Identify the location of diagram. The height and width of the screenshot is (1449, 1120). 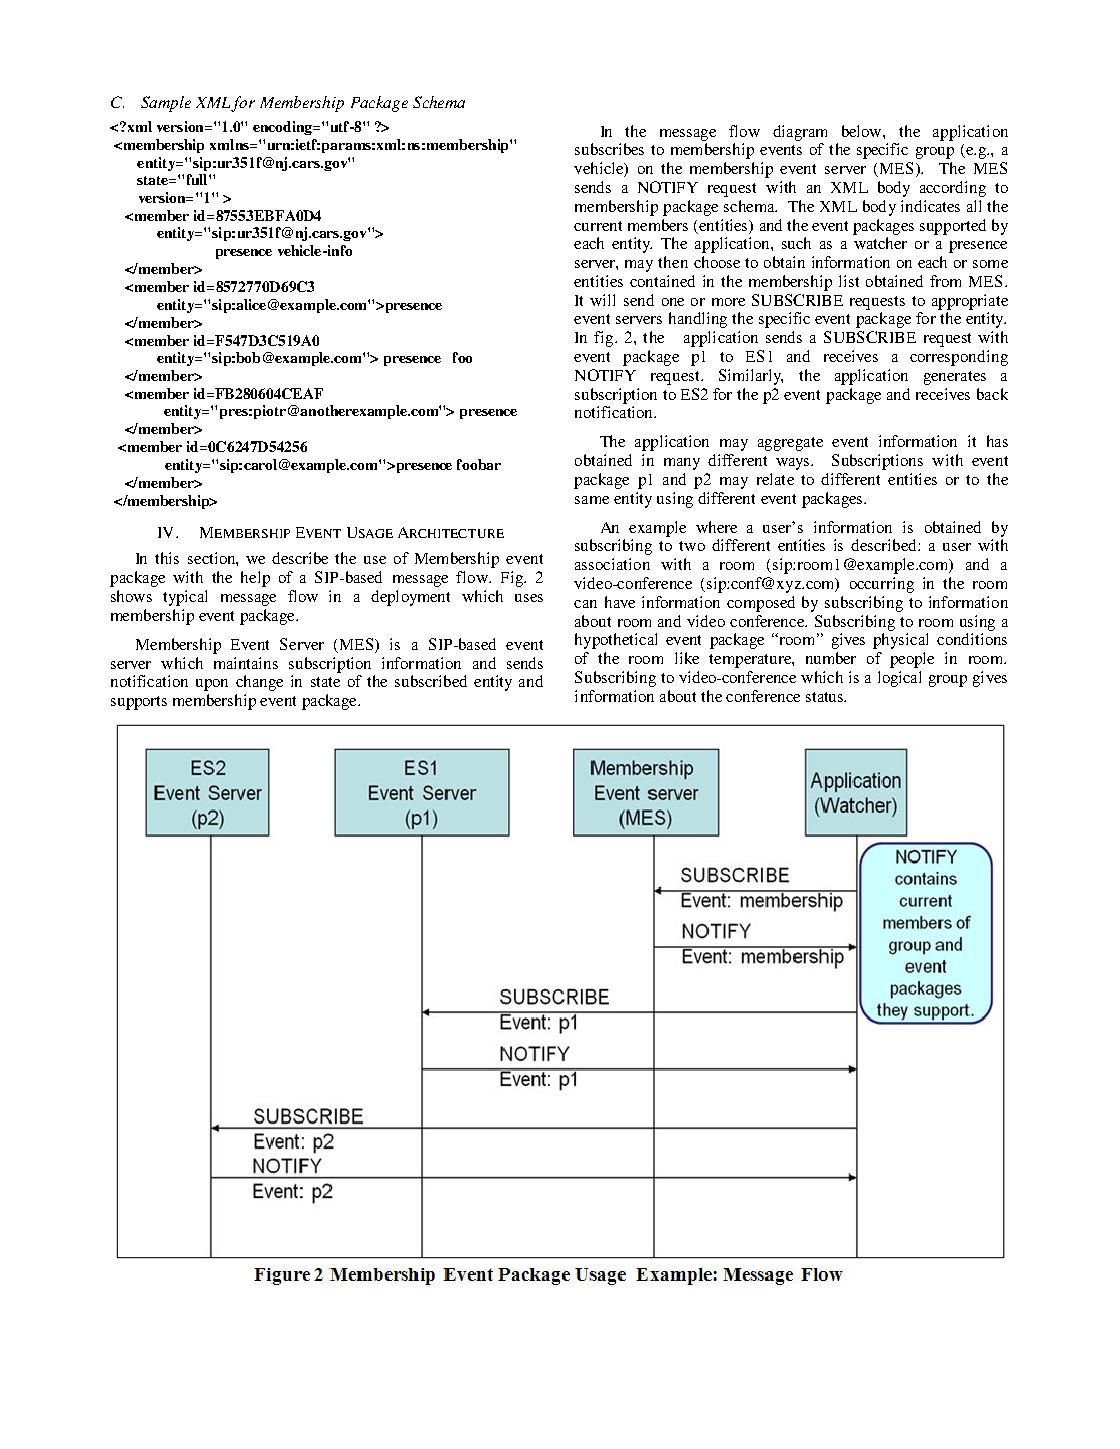
(800, 133).
